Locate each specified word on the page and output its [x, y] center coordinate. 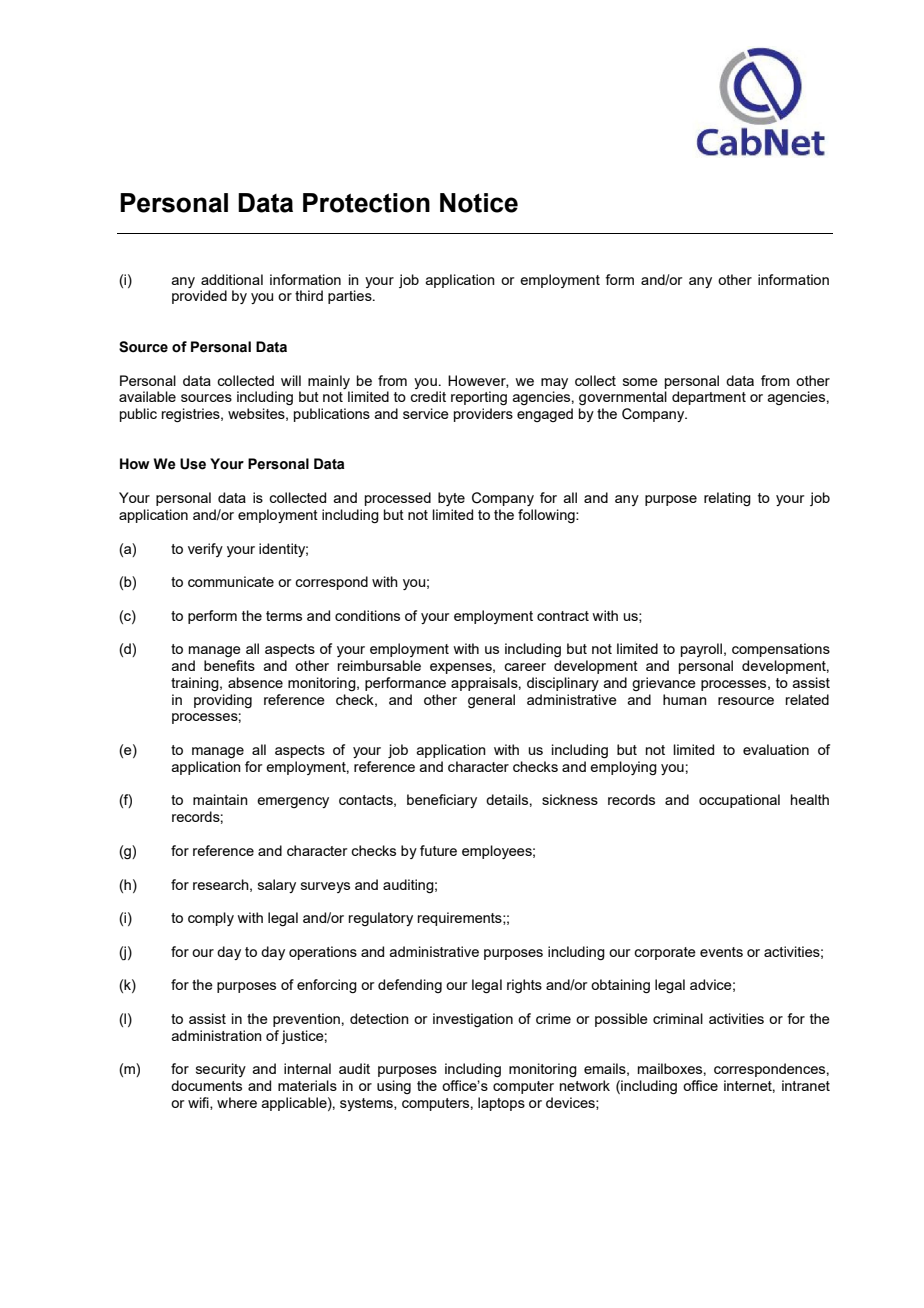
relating [727, 499]
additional [232, 279]
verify [205, 550]
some [640, 382]
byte [451, 499]
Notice [479, 203]
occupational [739, 801]
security [221, 1070]
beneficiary [442, 801]
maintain [220, 799]
